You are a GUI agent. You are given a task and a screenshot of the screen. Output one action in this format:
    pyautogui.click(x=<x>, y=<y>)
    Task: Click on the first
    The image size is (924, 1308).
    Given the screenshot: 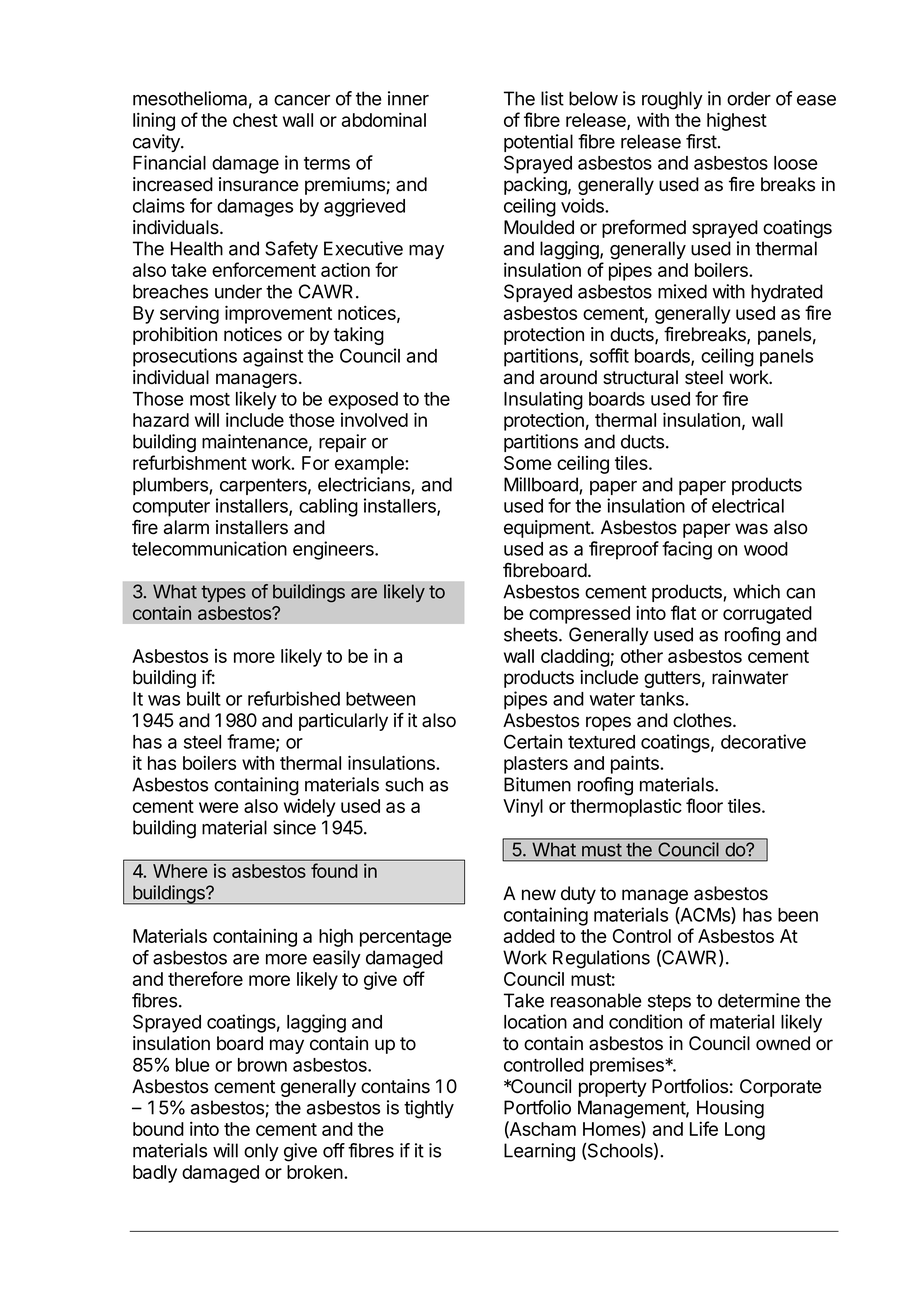 What is the action you would take?
    pyautogui.click(x=701, y=141)
